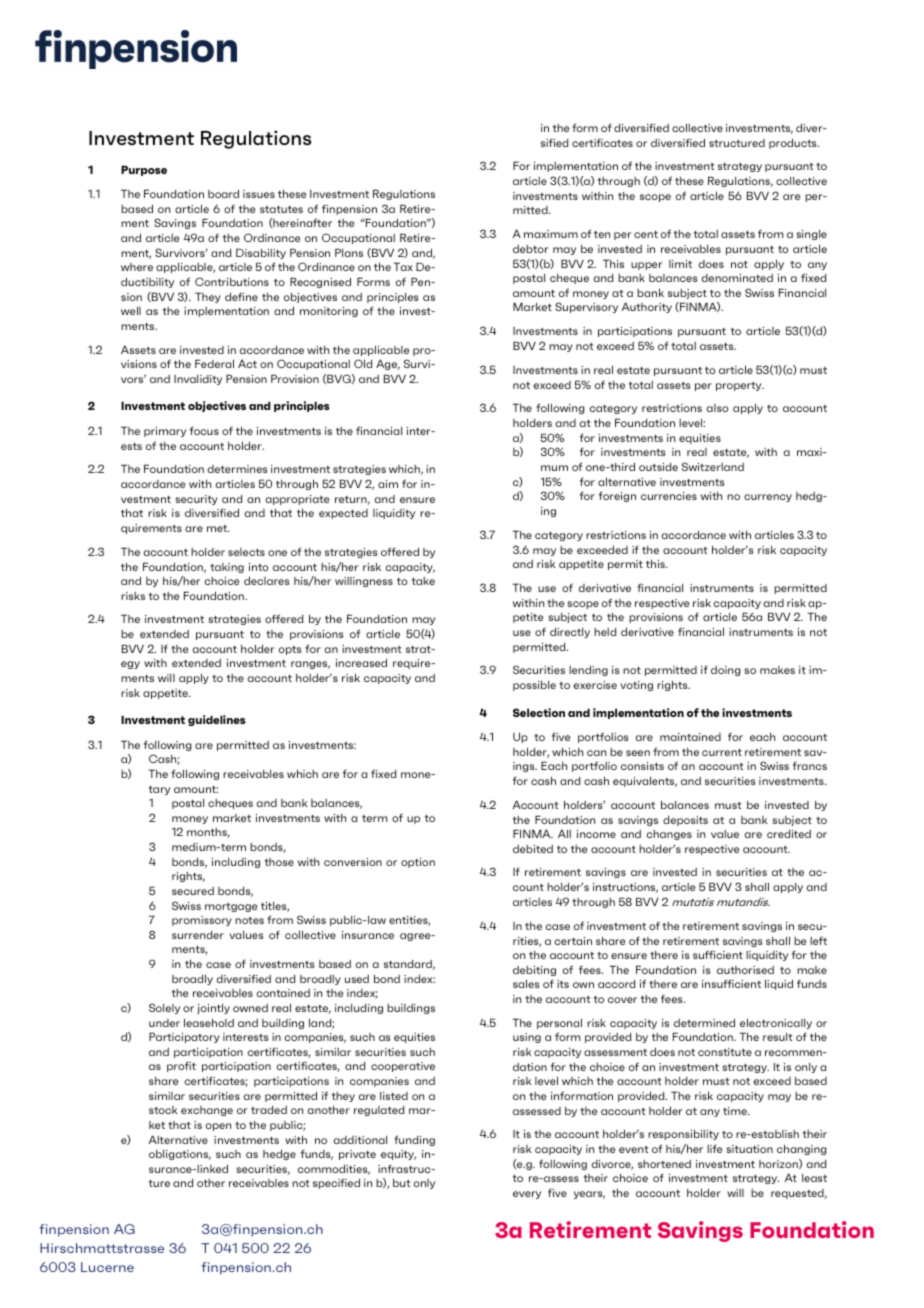 This screenshot has width=924, height=1308. What do you see at coordinates (423, 581) in the screenshot?
I see `take` at bounding box center [423, 581].
